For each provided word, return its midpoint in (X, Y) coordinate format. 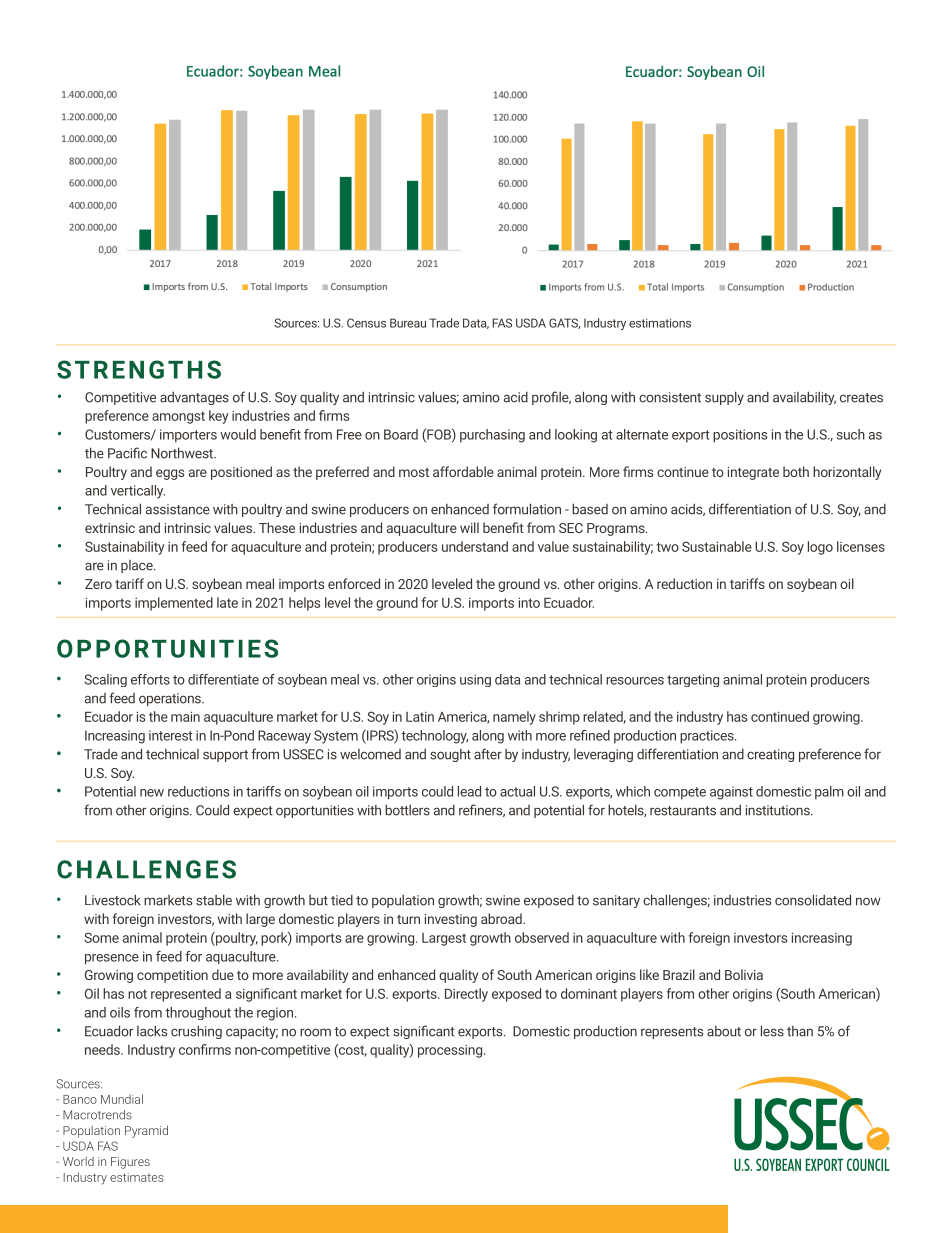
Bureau (408, 323)
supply (724, 398)
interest (171, 735)
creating (770, 755)
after (488, 754)
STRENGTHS (139, 369)
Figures (130, 1163)
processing (451, 1051)
